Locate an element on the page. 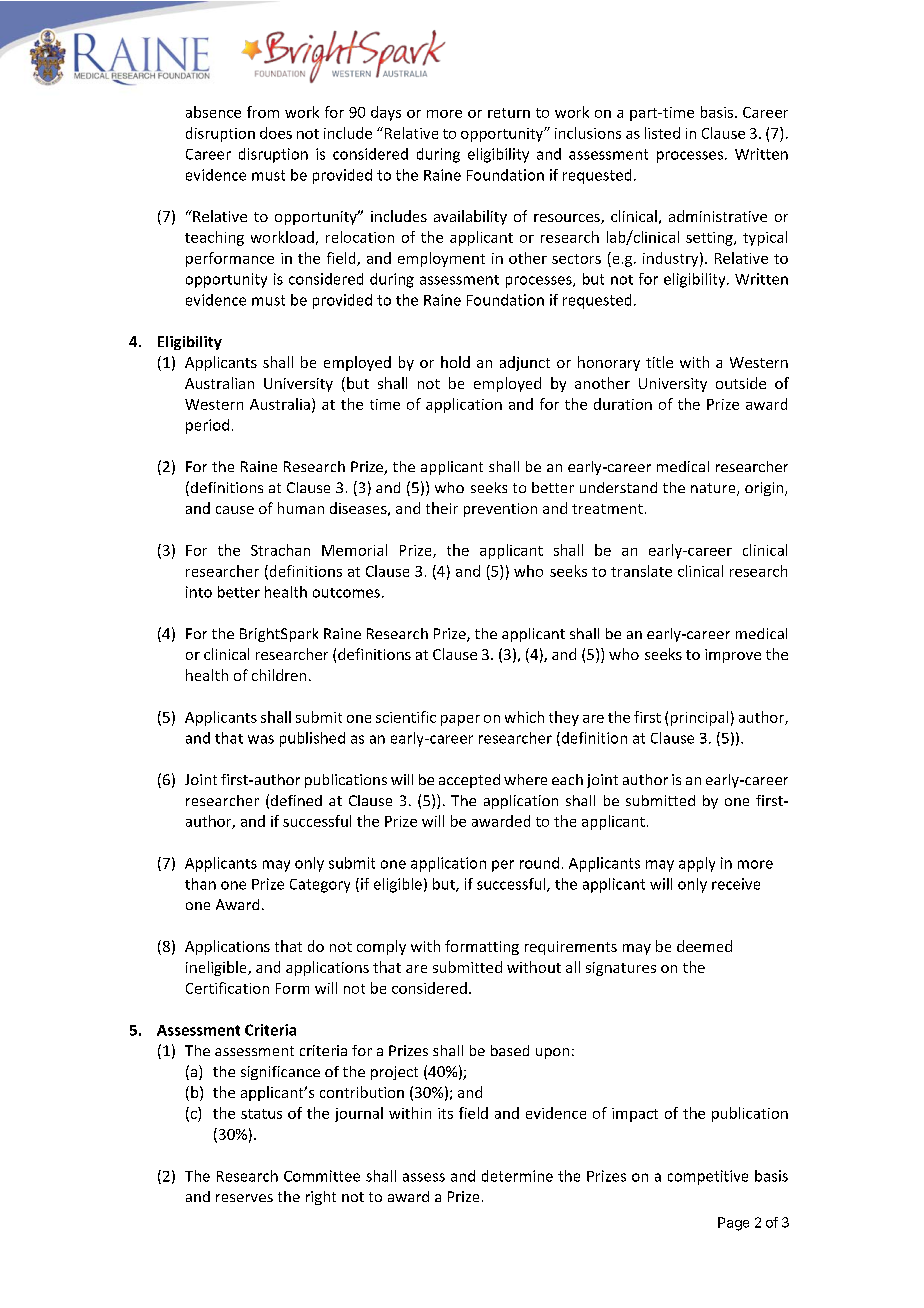  cause is located at coordinates (235, 510).
